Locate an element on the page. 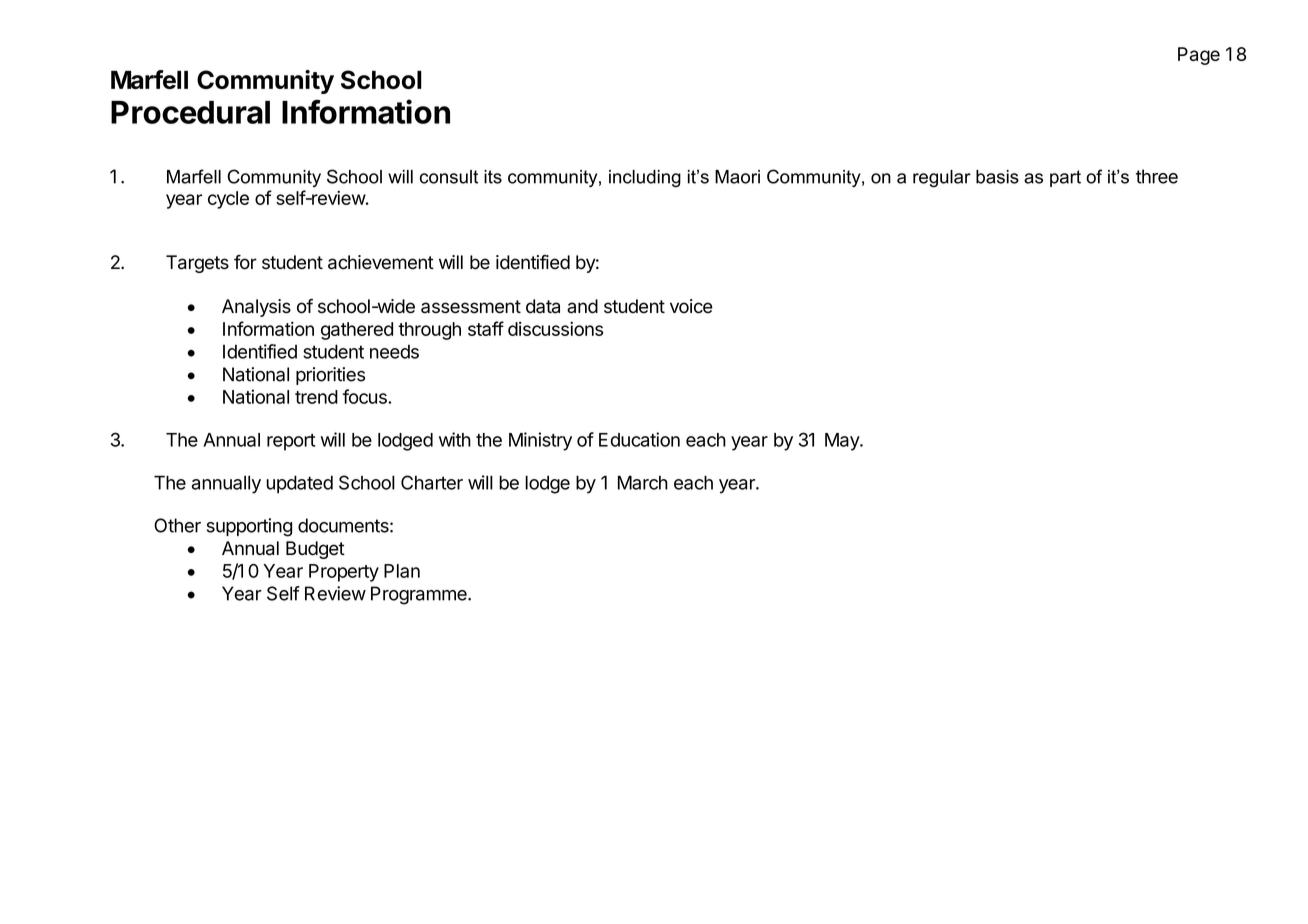 The height and width of the page is (924, 1308). Maori is located at coordinates (737, 177).
